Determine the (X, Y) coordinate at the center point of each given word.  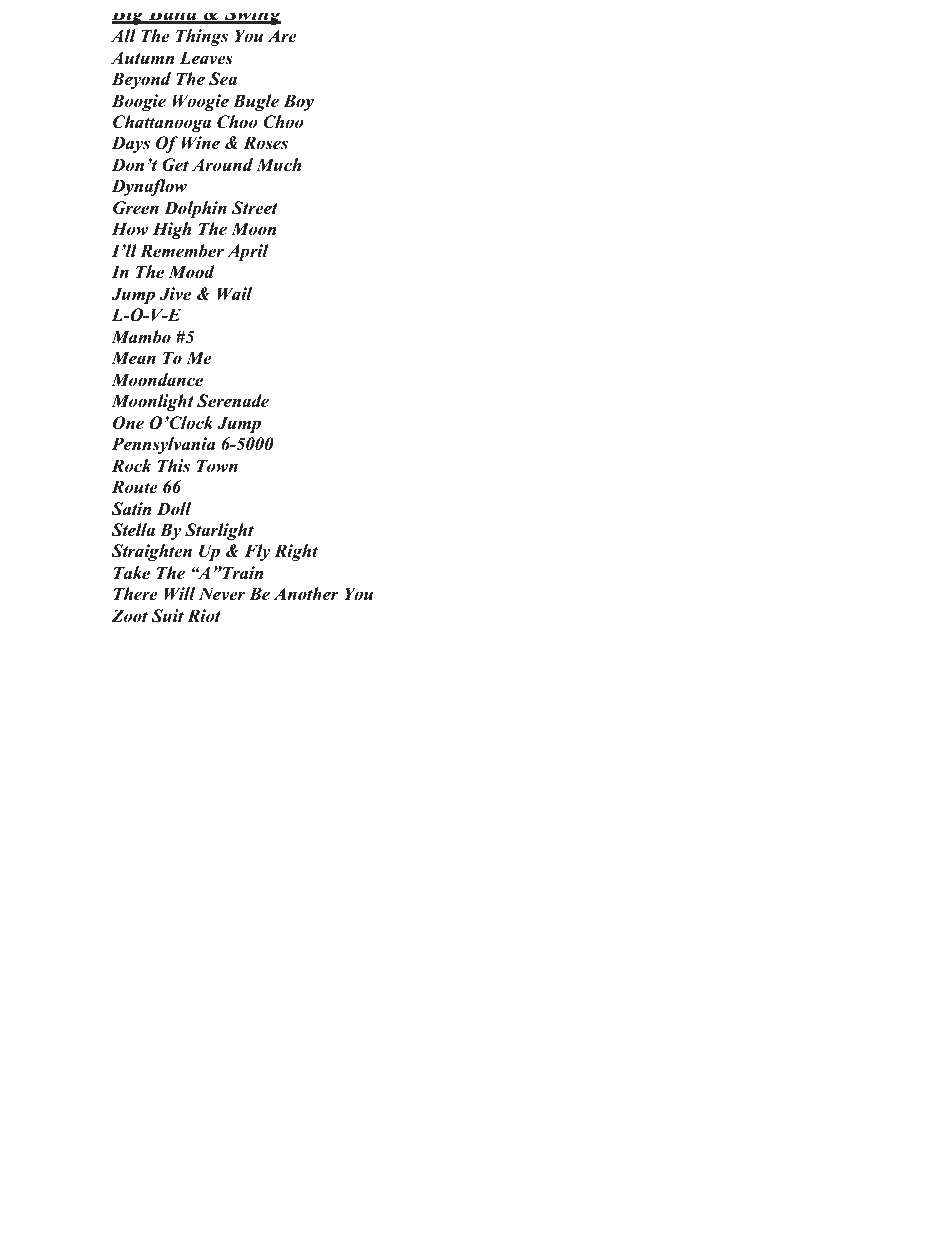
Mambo (141, 337)
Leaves (206, 58)
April (248, 252)
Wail (234, 294)
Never (222, 594)
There (136, 594)
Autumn (142, 58)
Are (282, 36)
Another (306, 594)
